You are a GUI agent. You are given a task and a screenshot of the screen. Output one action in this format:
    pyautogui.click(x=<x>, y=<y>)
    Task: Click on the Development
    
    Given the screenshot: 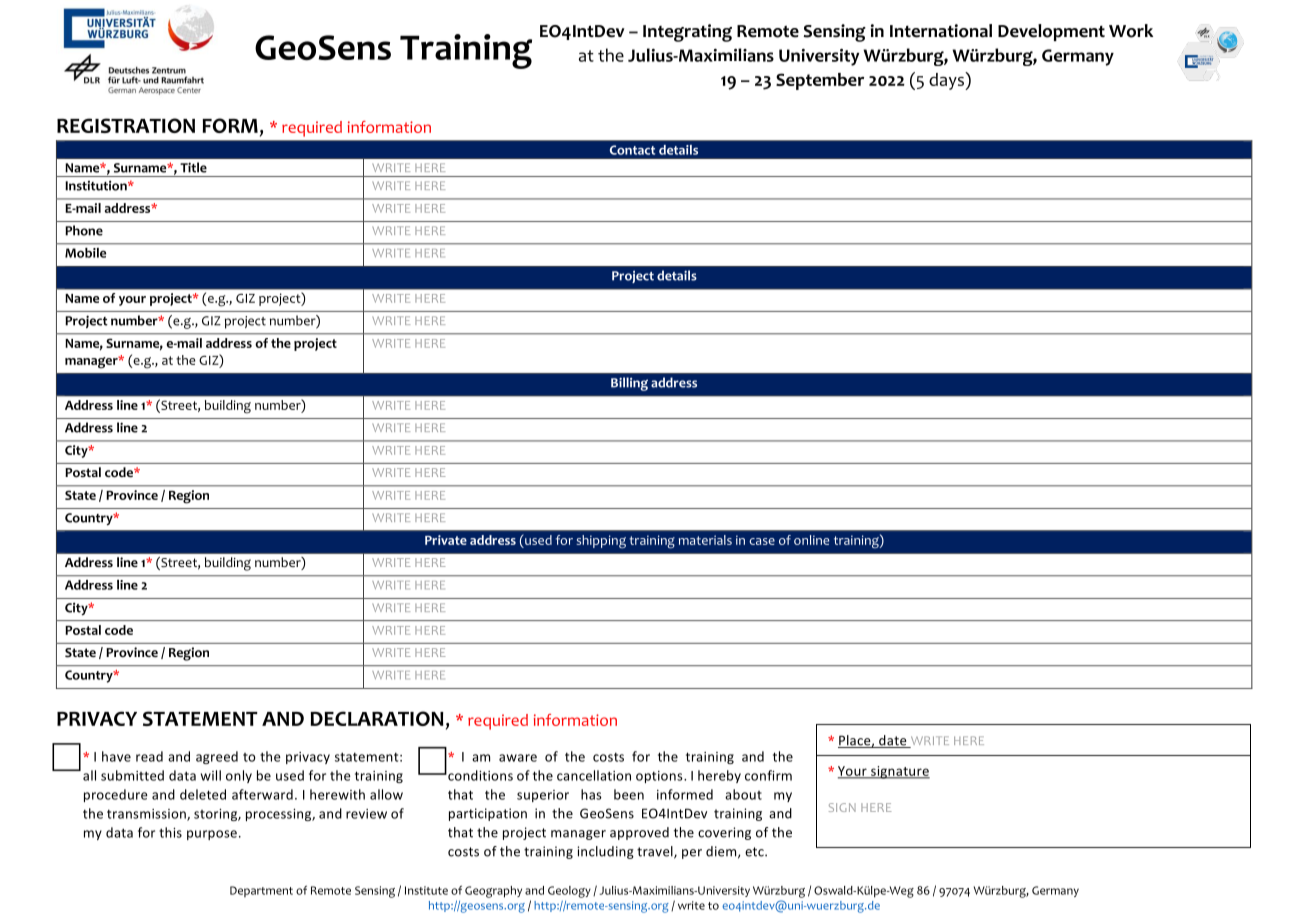 What is the action you would take?
    pyautogui.click(x=1051, y=32)
